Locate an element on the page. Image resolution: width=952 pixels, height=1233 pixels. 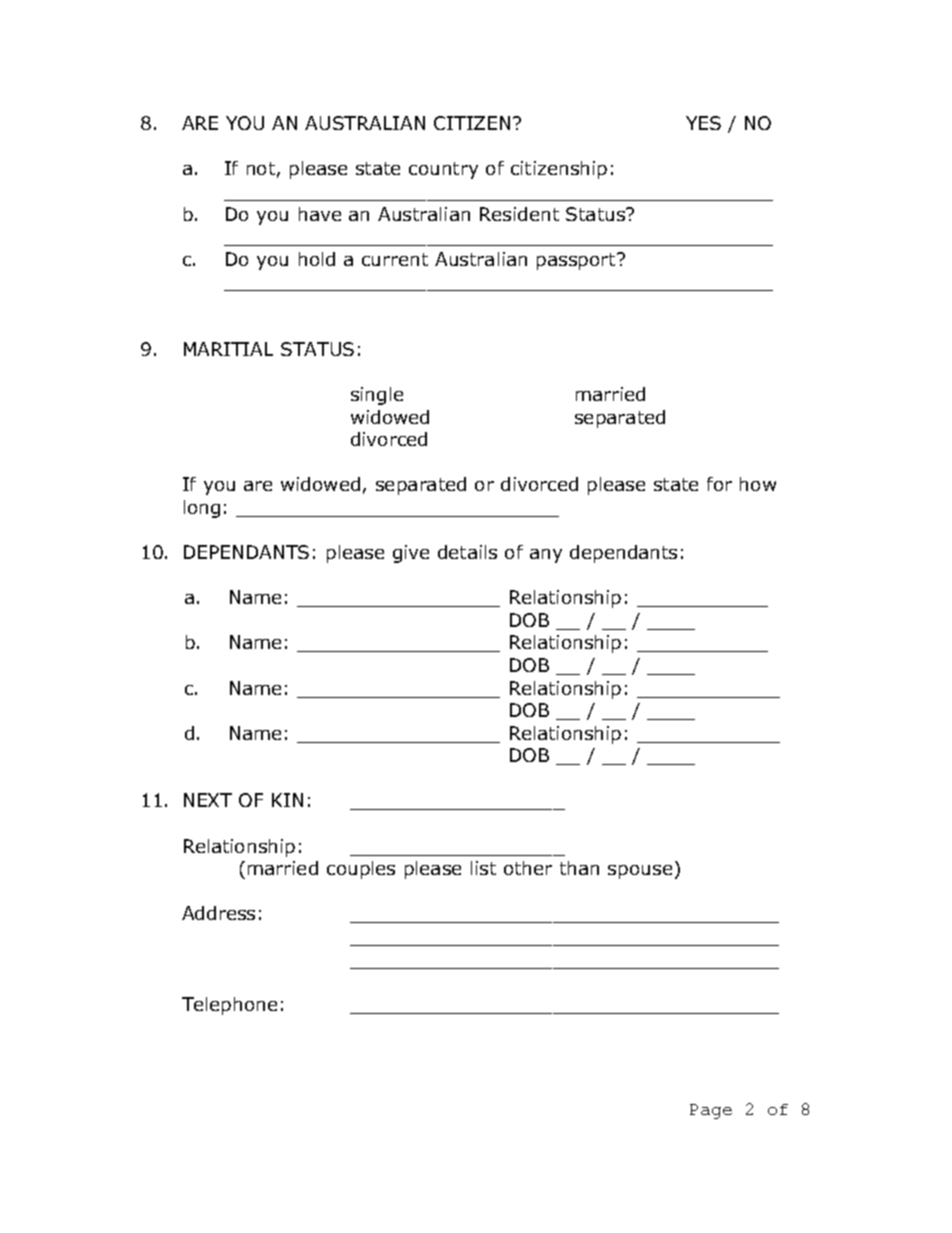
country is located at coordinates (443, 170).
